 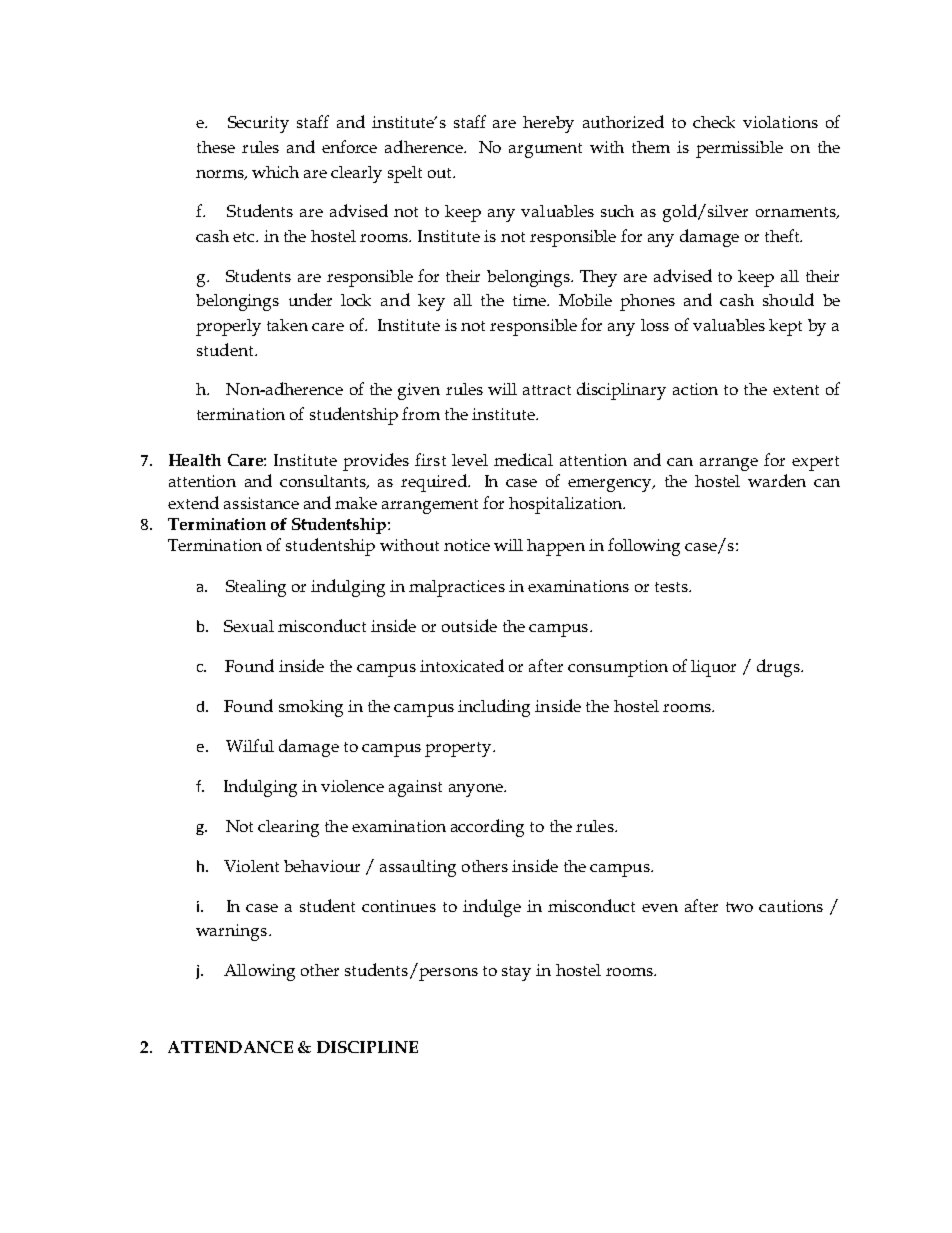 I want to click on Stealing, so click(x=256, y=588).
